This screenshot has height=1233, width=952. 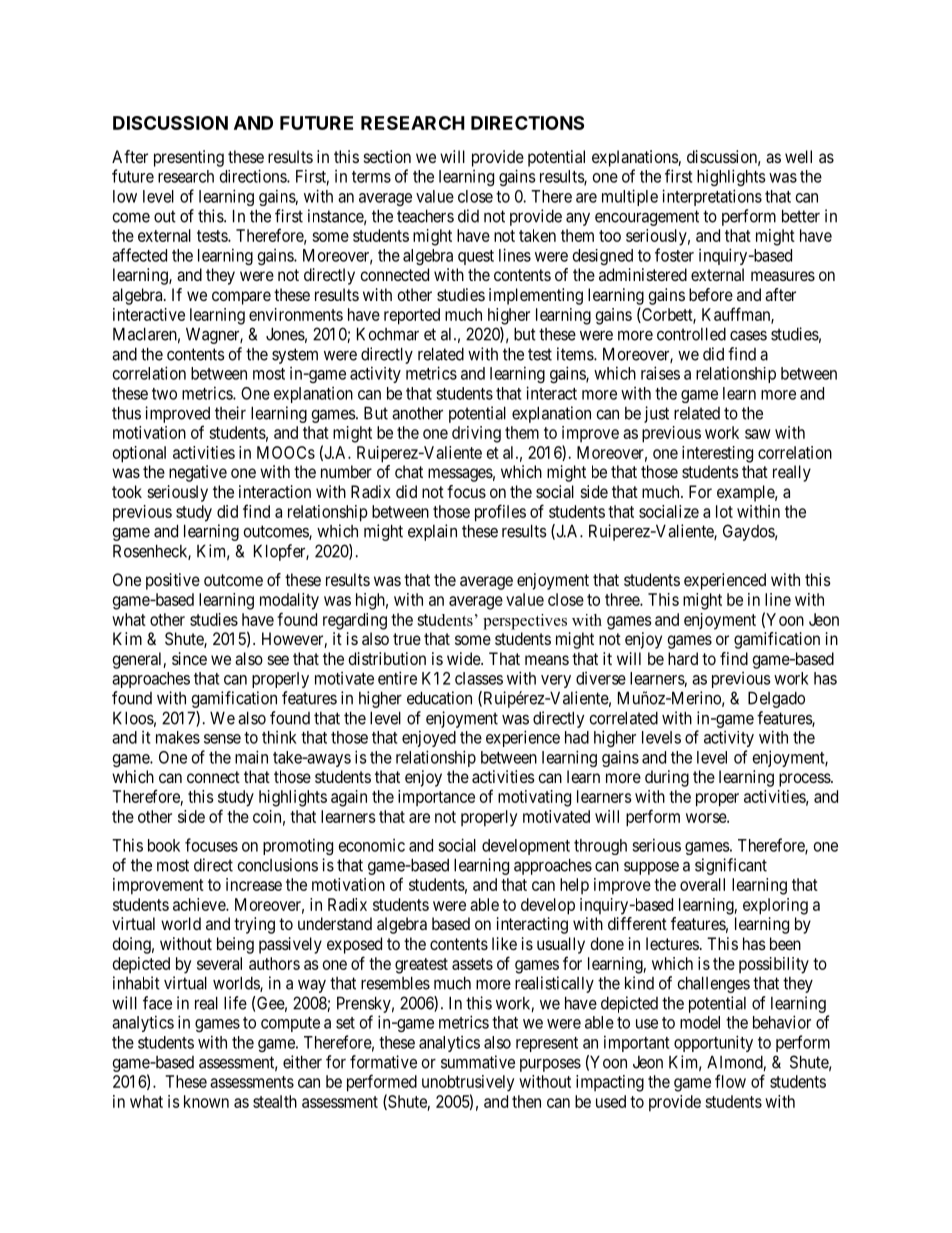 What do you see at coordinates (464, 658) in the screenshot?
I see `wide` at bounding box center [464, 658].
